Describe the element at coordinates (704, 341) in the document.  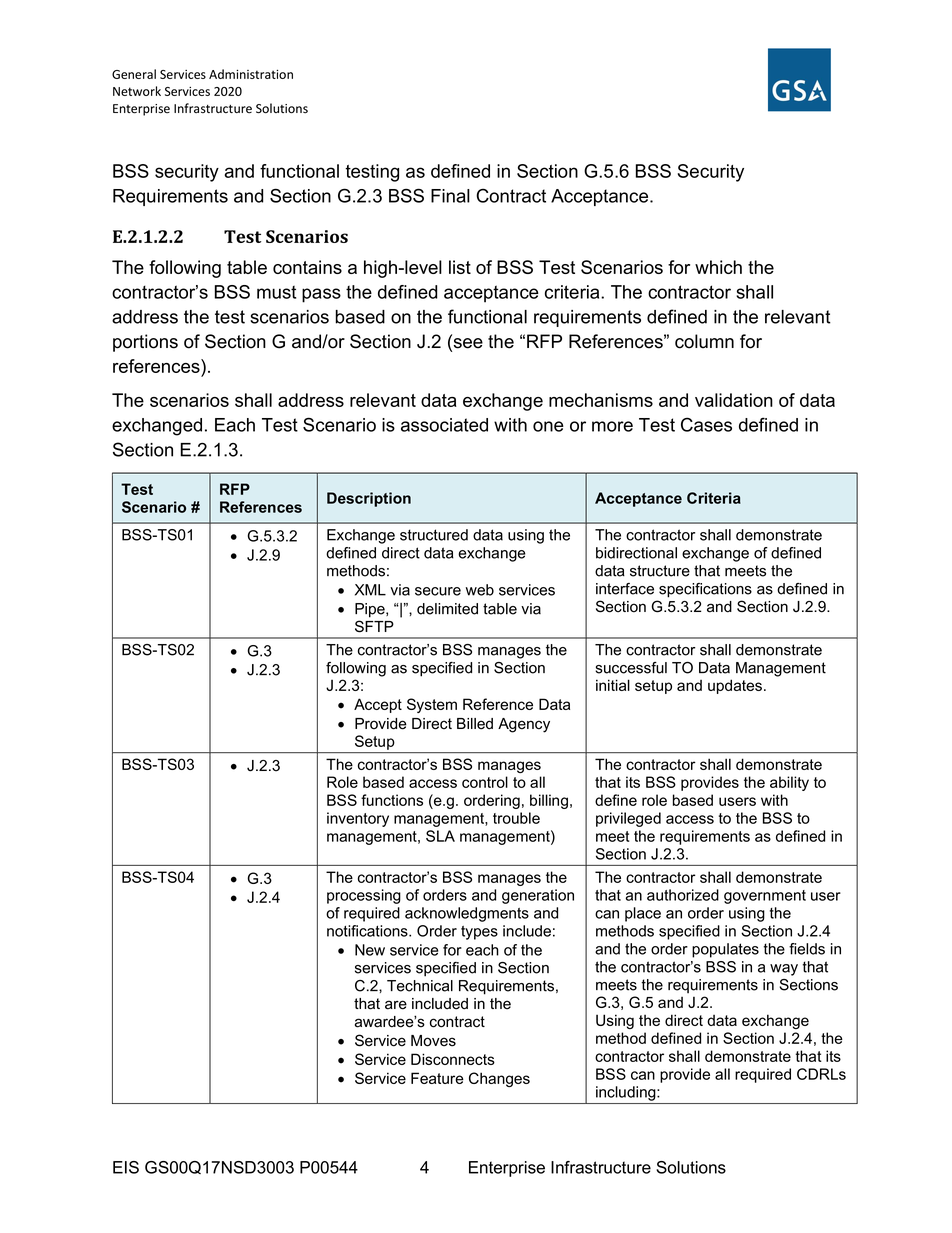
I see `column` at that location.
